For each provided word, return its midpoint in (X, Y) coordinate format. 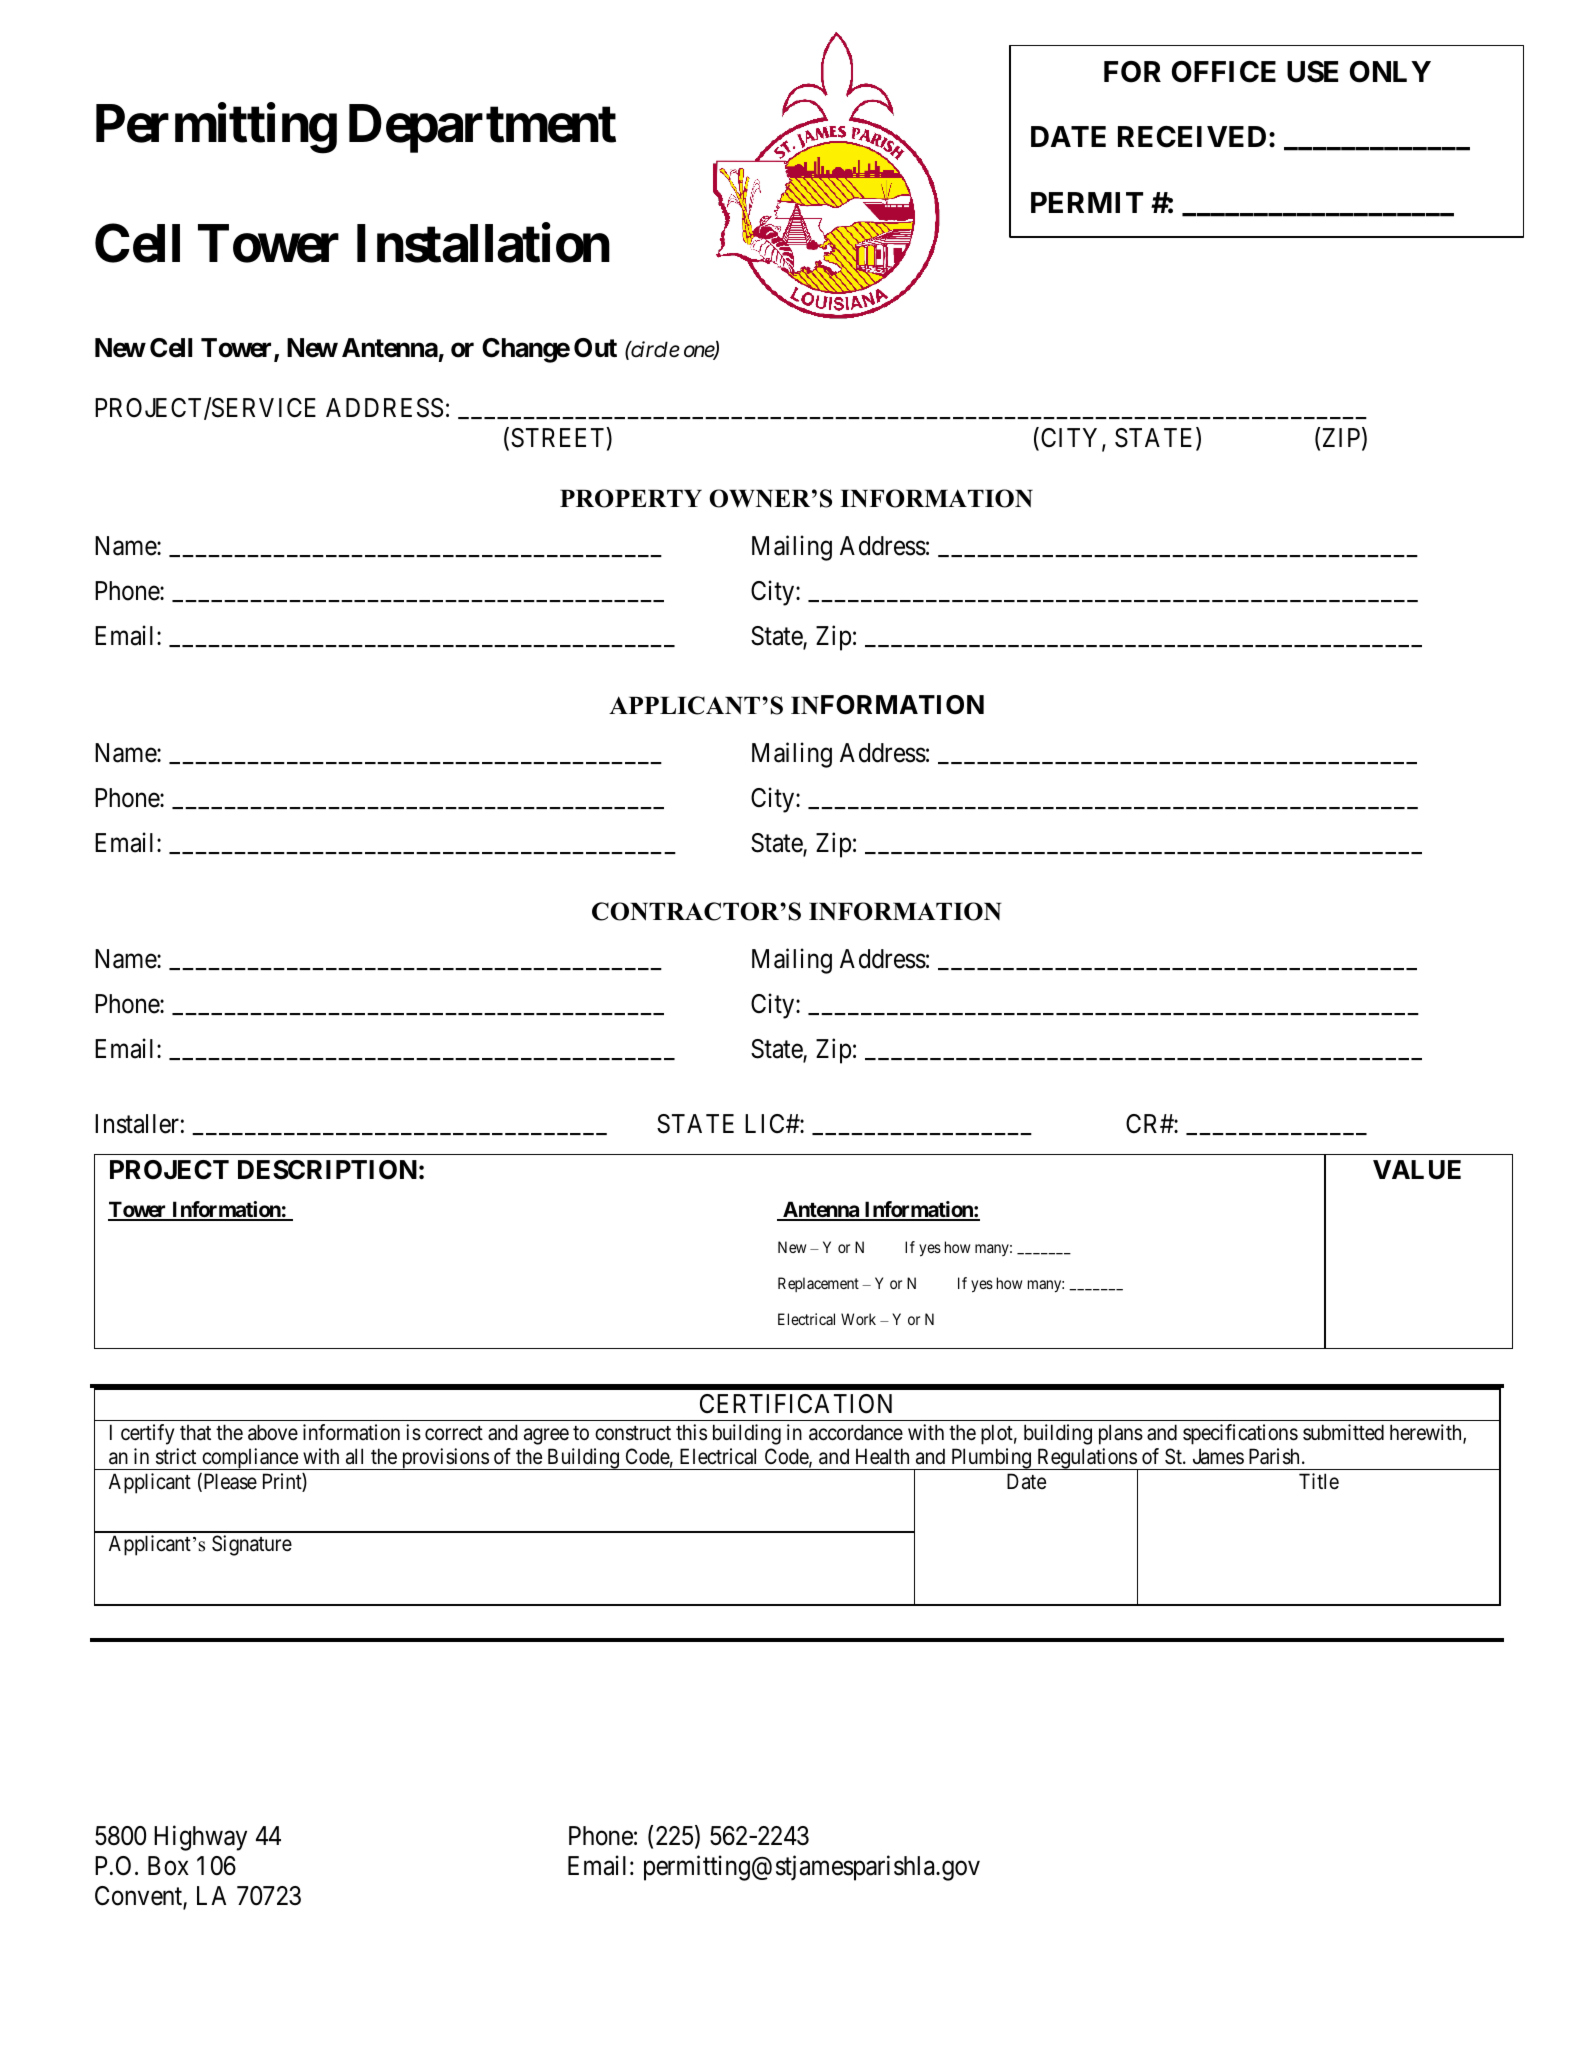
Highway (200, 1838)
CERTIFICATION (796, 1404)
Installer (137, 1124)
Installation (483, 243)
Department (482, 129)
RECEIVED (1192, 137)
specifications (1240, 1434)
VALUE (1417, 1170)
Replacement (818, 1284)
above (273, 1432)
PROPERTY (631, 498)
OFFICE (1224, 72)
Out (595, 348)
